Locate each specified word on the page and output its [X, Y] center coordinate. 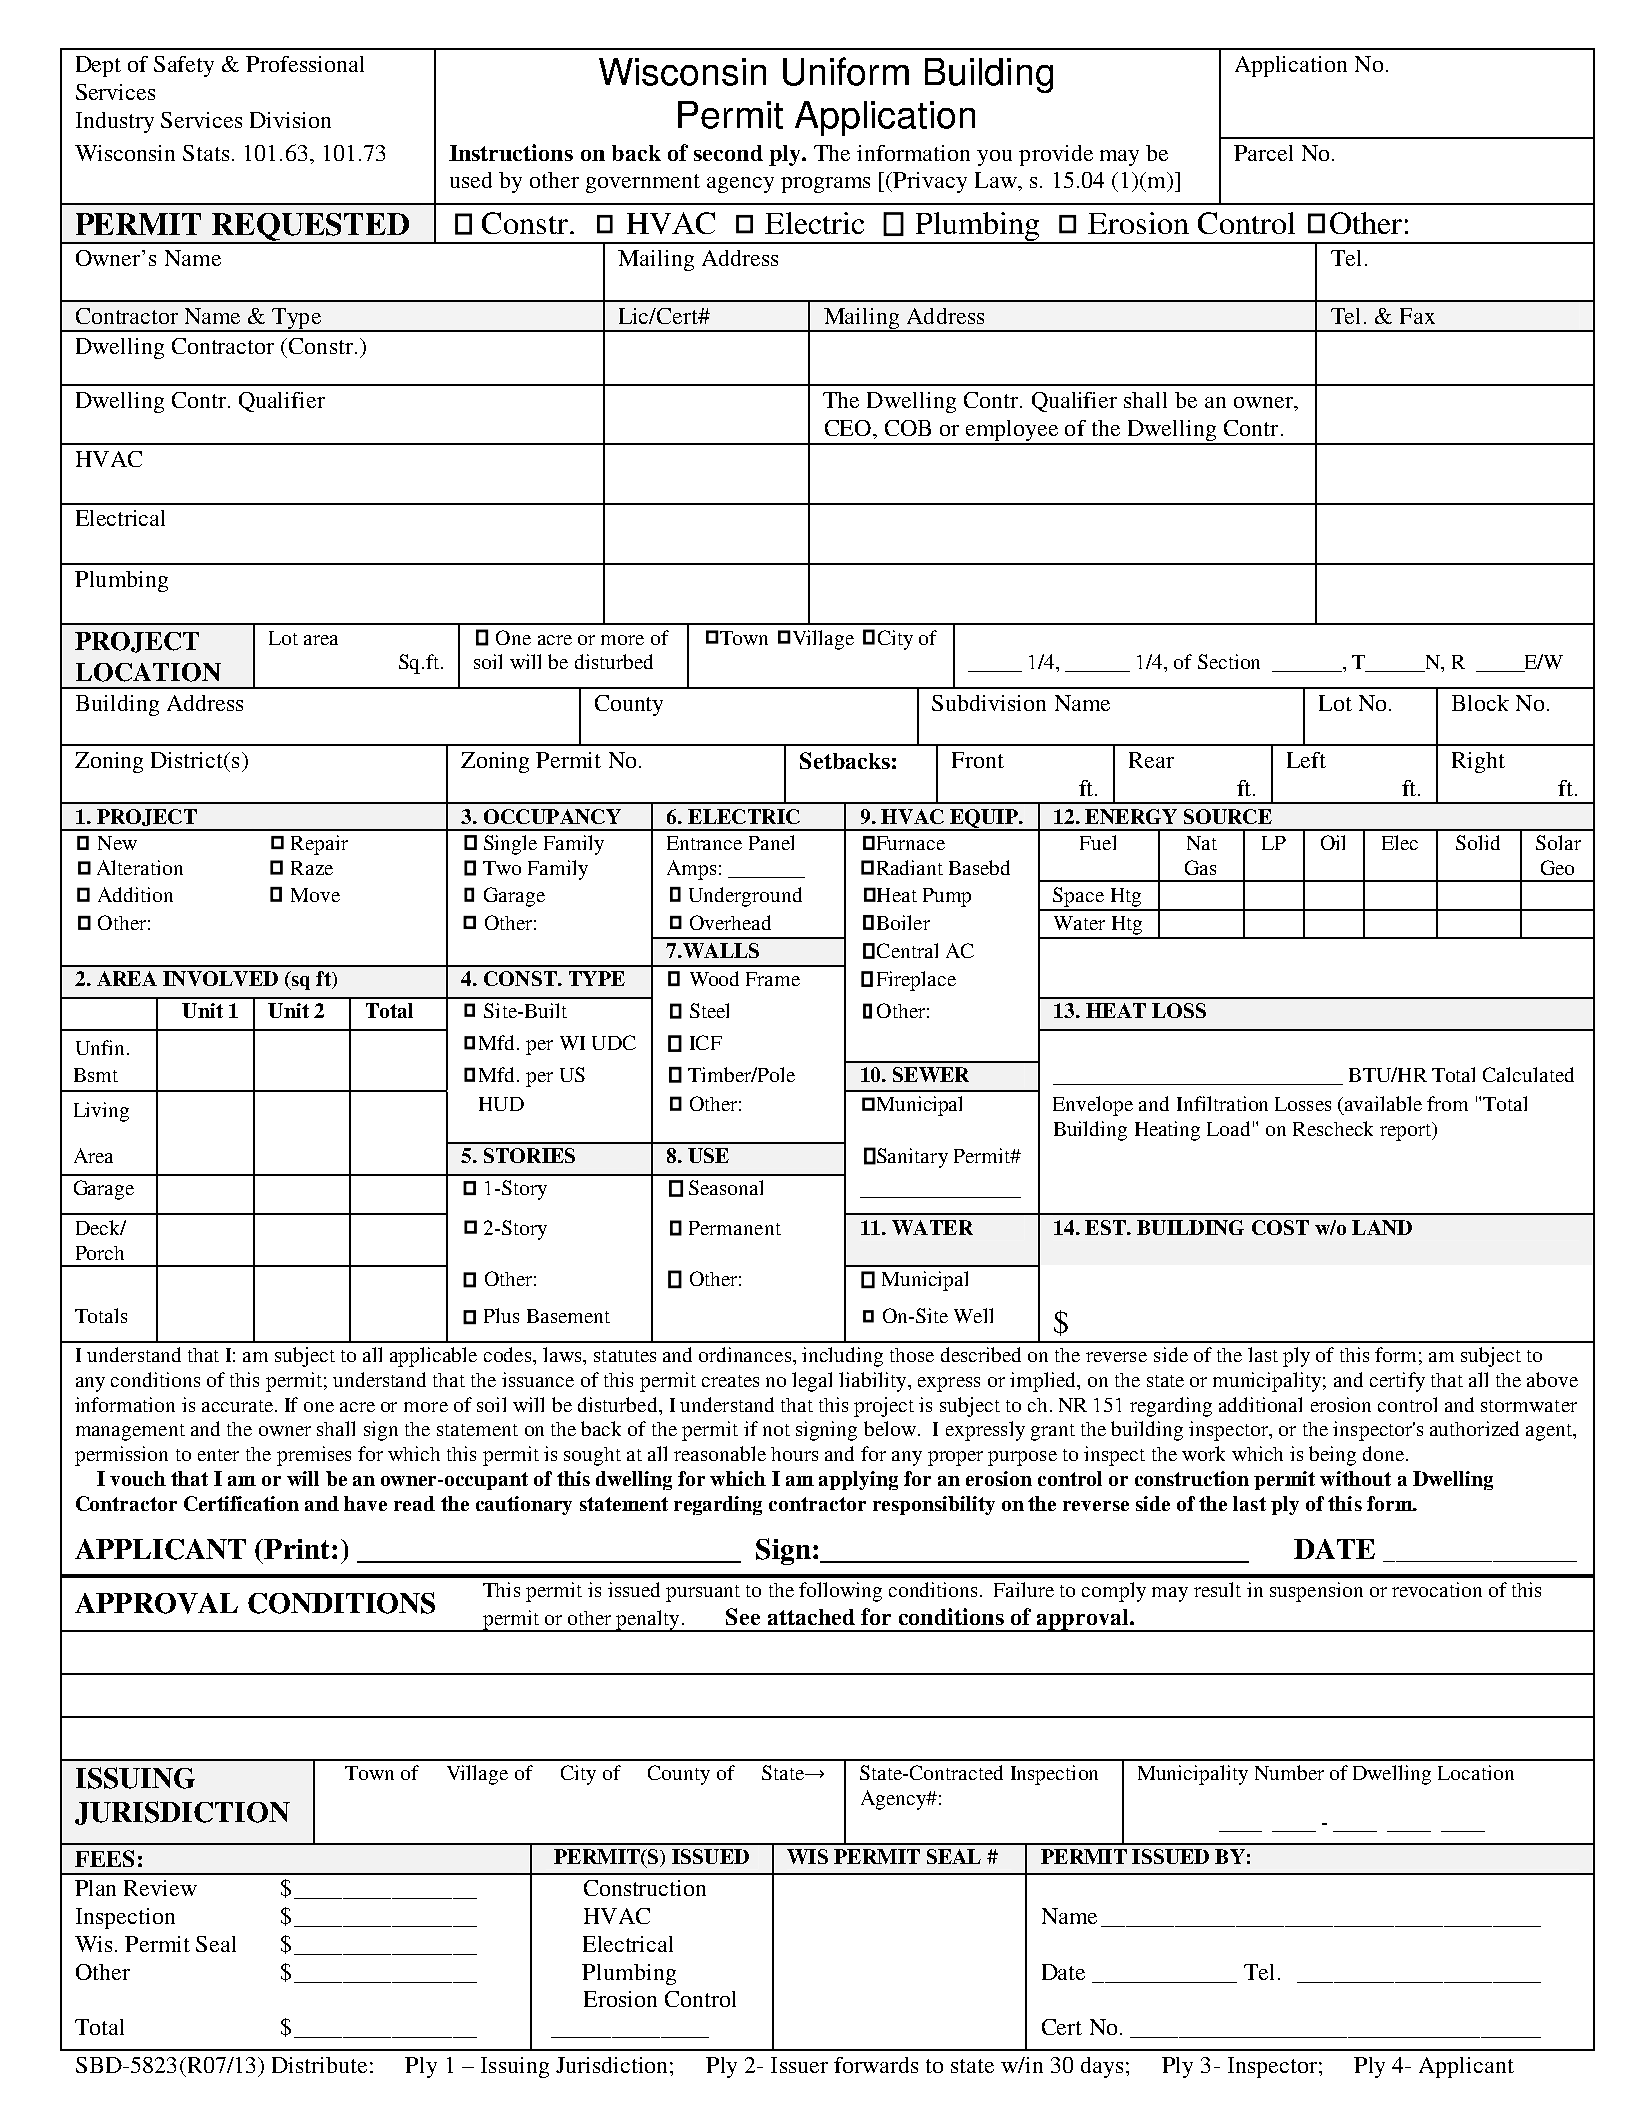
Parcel [1263, 153]
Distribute [319, 2065]
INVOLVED [220, 978]
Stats [206, 153]
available [1383, 1103]
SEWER [931, 1074]
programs [825, 185]
